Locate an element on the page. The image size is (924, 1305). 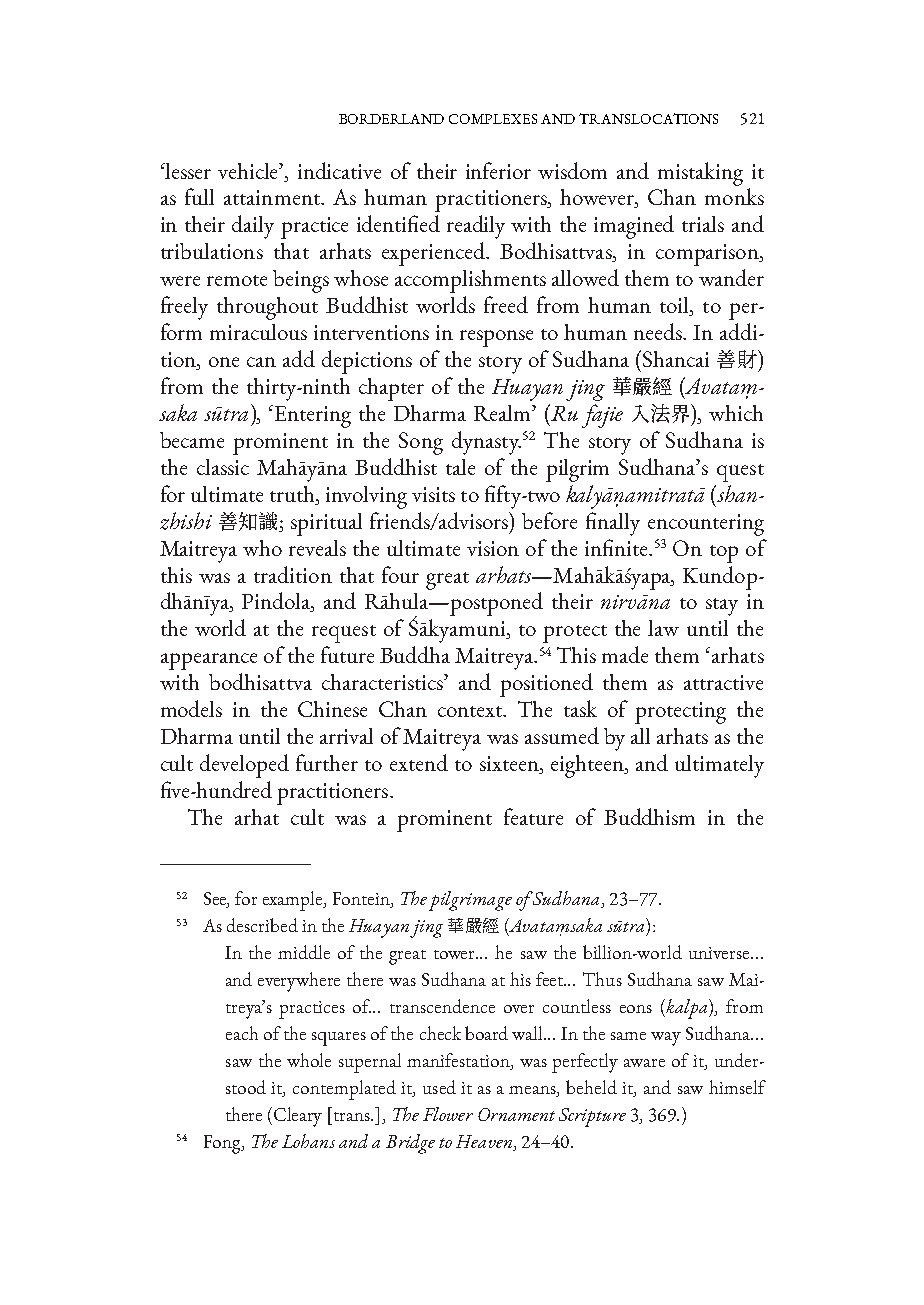
tower is located at coordinates (456, 954).
